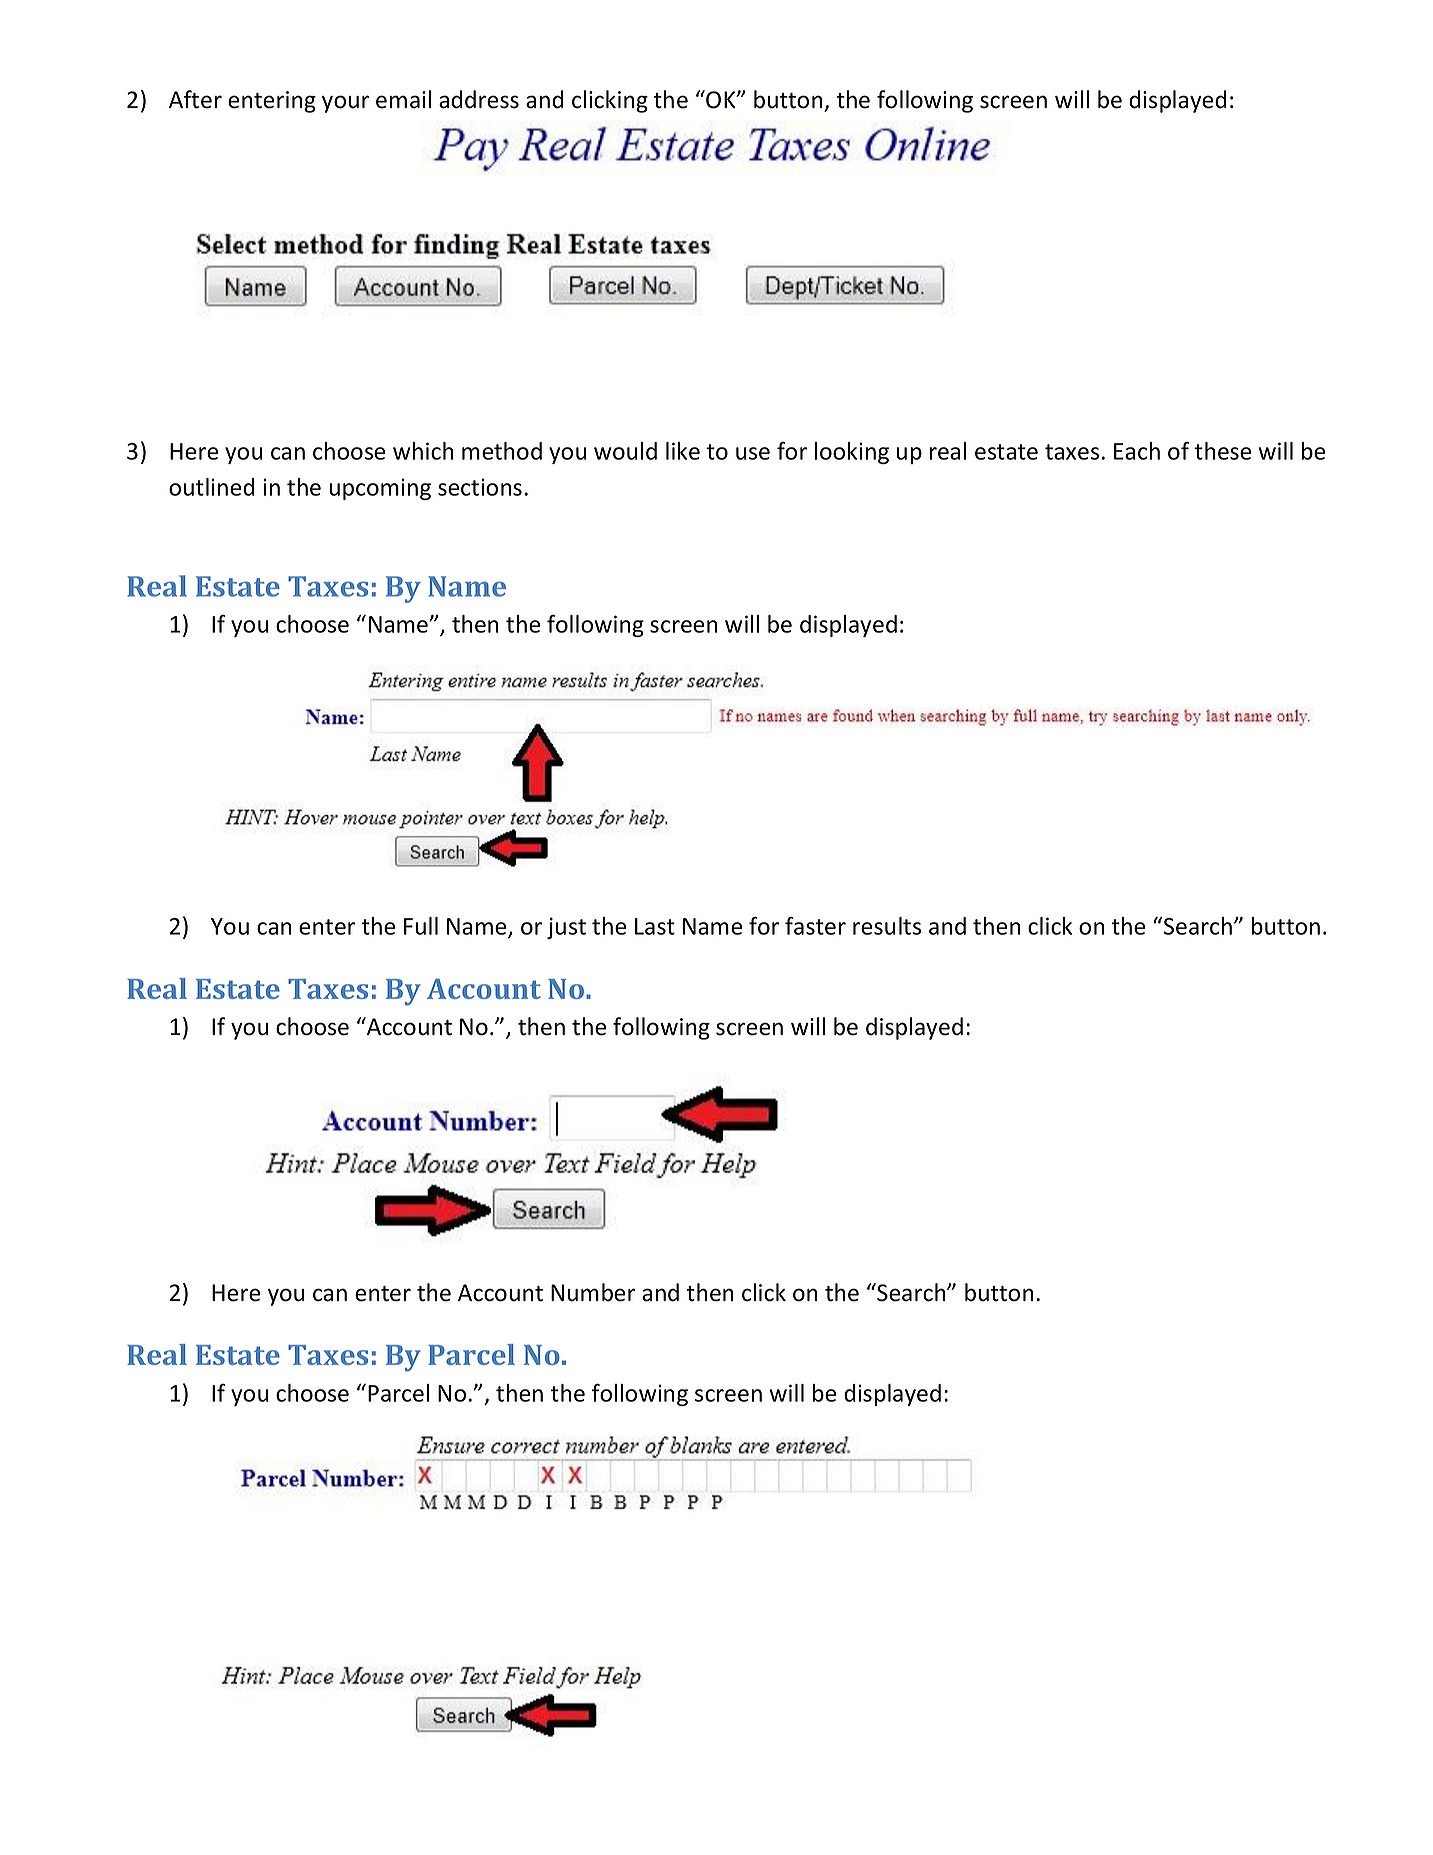 This screenshot has width=1433, height=1855. Describe the element at coordinates (593, 1292) in the screenshot. I see `Number` at that location.
